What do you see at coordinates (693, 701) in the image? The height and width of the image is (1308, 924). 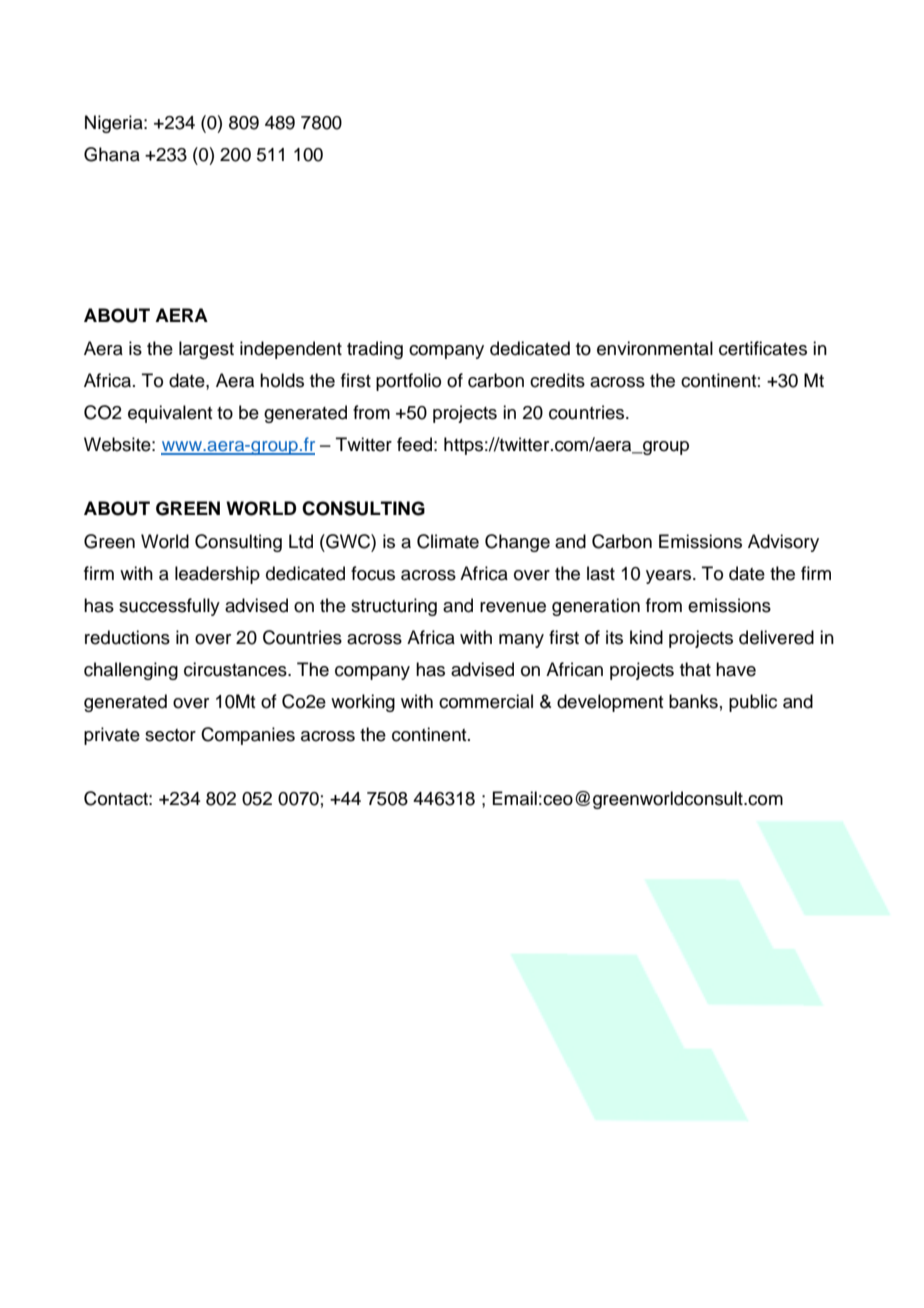 I see `banks` at bounding box center [693, 701].
